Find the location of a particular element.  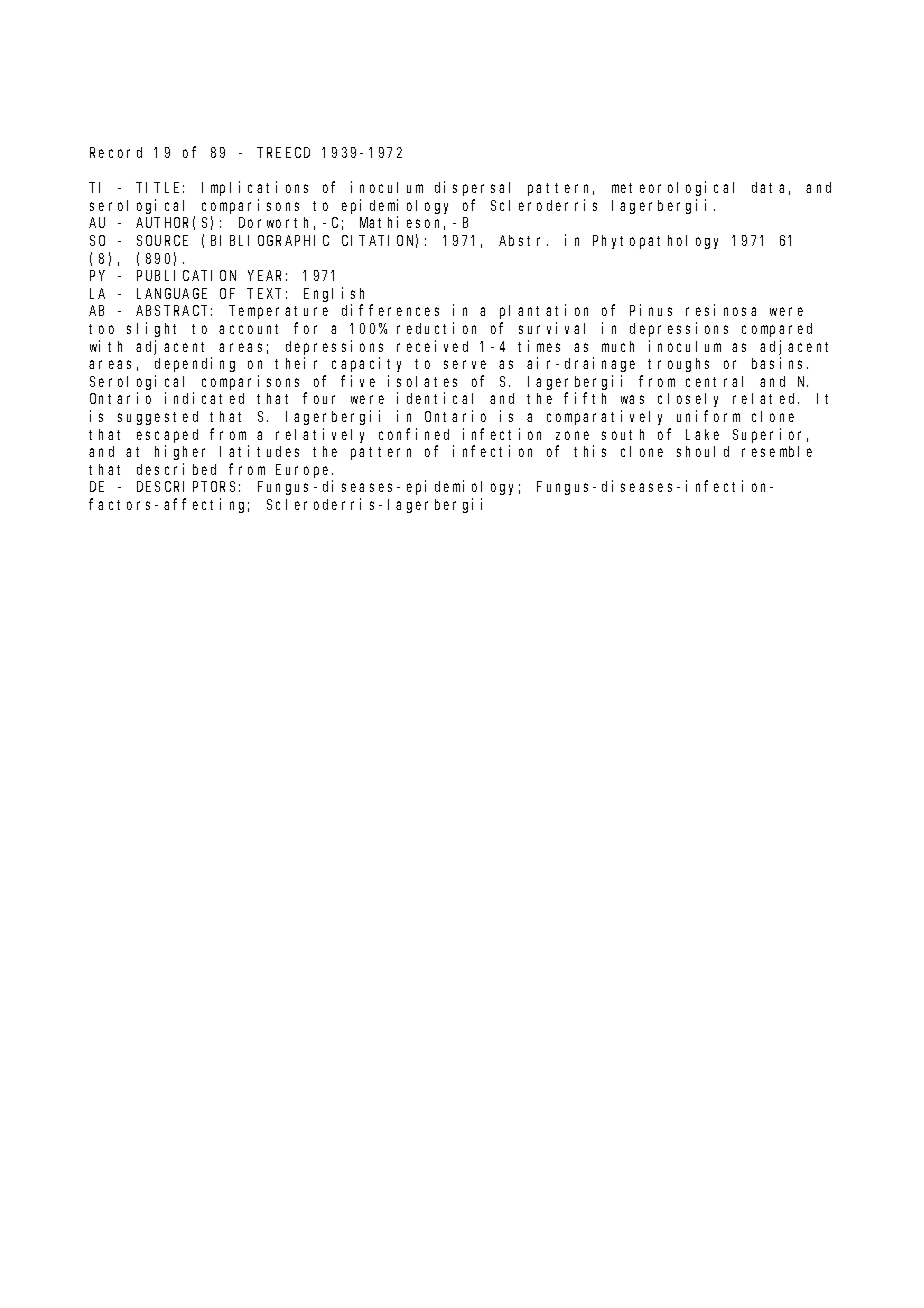

Europe is located at coordinates (304, 471).
